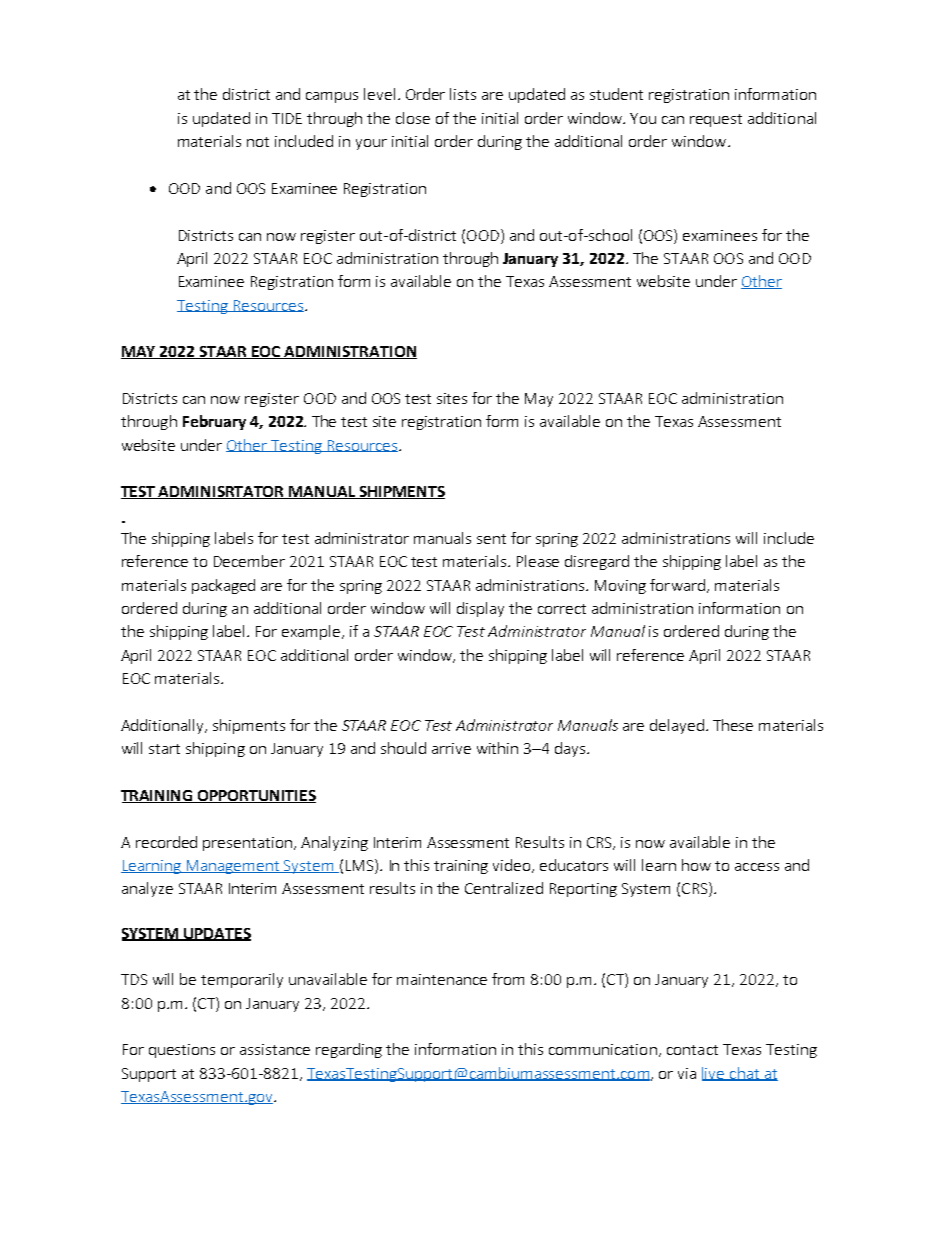 The image size is (952, 1233). I want to click on how, so click(696, 865).
